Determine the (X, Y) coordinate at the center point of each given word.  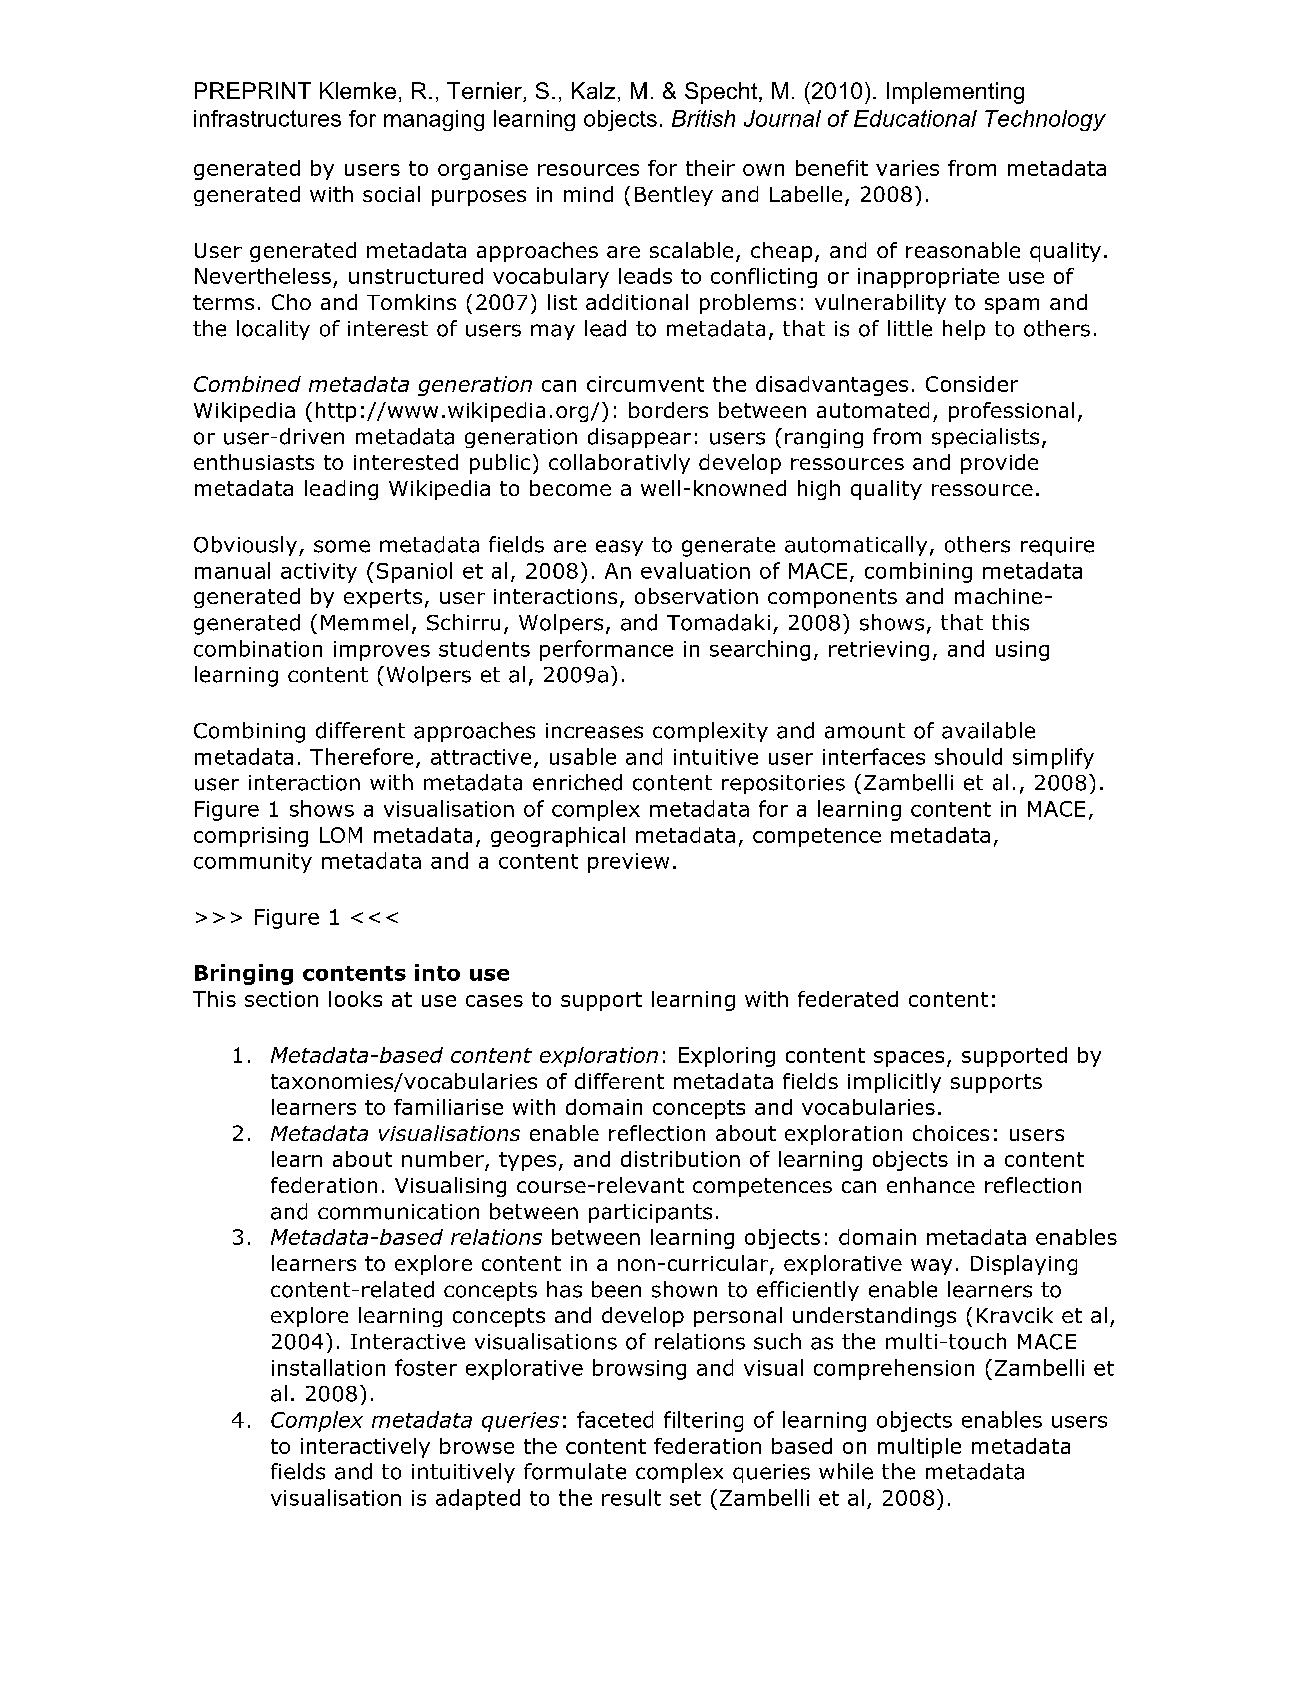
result (631, 1497)
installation (328, 1367)
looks (355, 999)
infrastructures (267, 118)
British (703, 118)
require (1057, 546)
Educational (915, 118)
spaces (909, 1059)
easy (619, 548)
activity (319, 573)
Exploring (727, 1057)
